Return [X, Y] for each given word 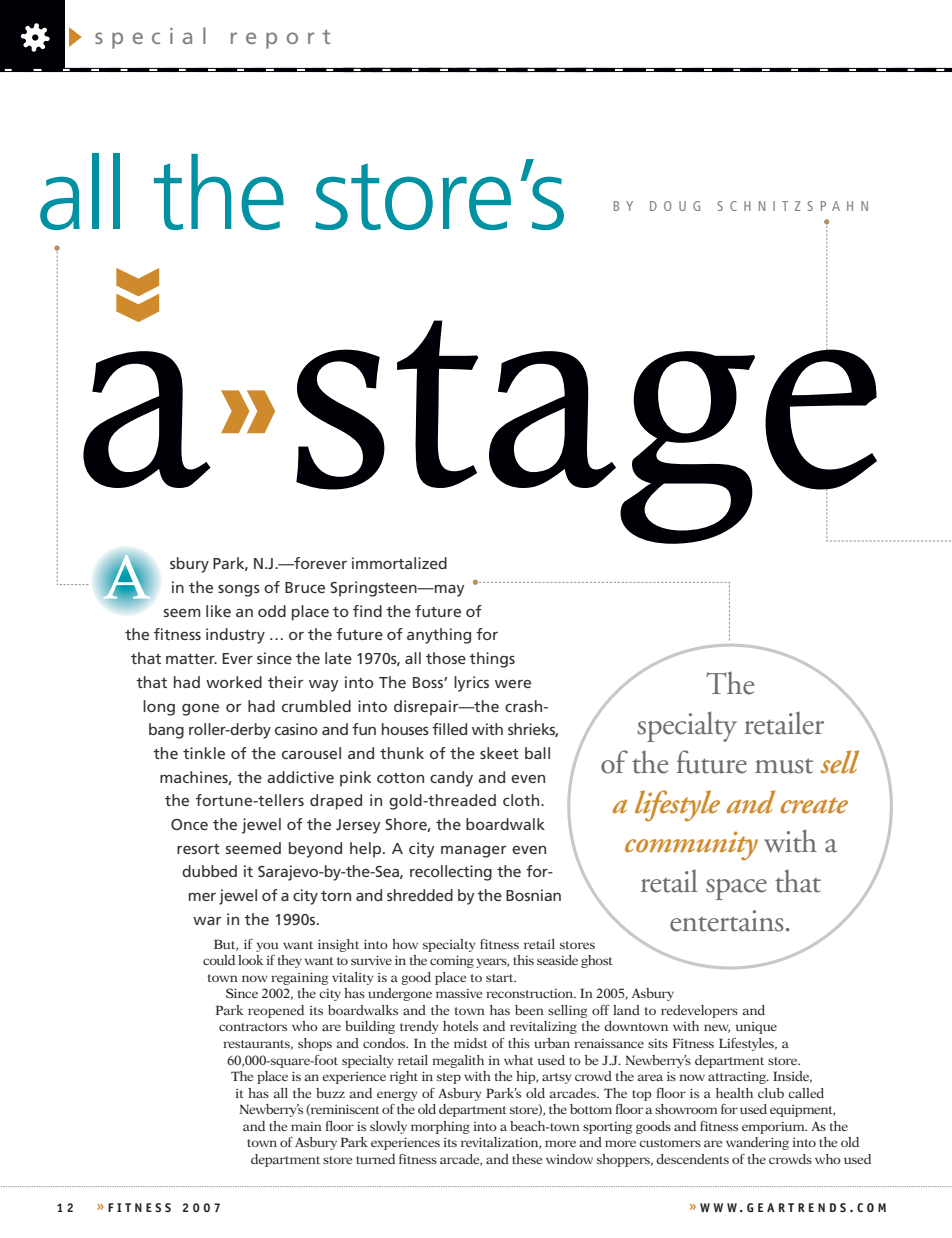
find [367, 611]
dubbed [209, 871]
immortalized [399, 563]
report [280, 39]
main [306, 1126]
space [736, 889]
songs [239, 591]
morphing [440, 1127]
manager [473, 852]
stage [587, 432]
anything [439, 636]
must [784, 766]
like [218, 611]
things [492, 660]
